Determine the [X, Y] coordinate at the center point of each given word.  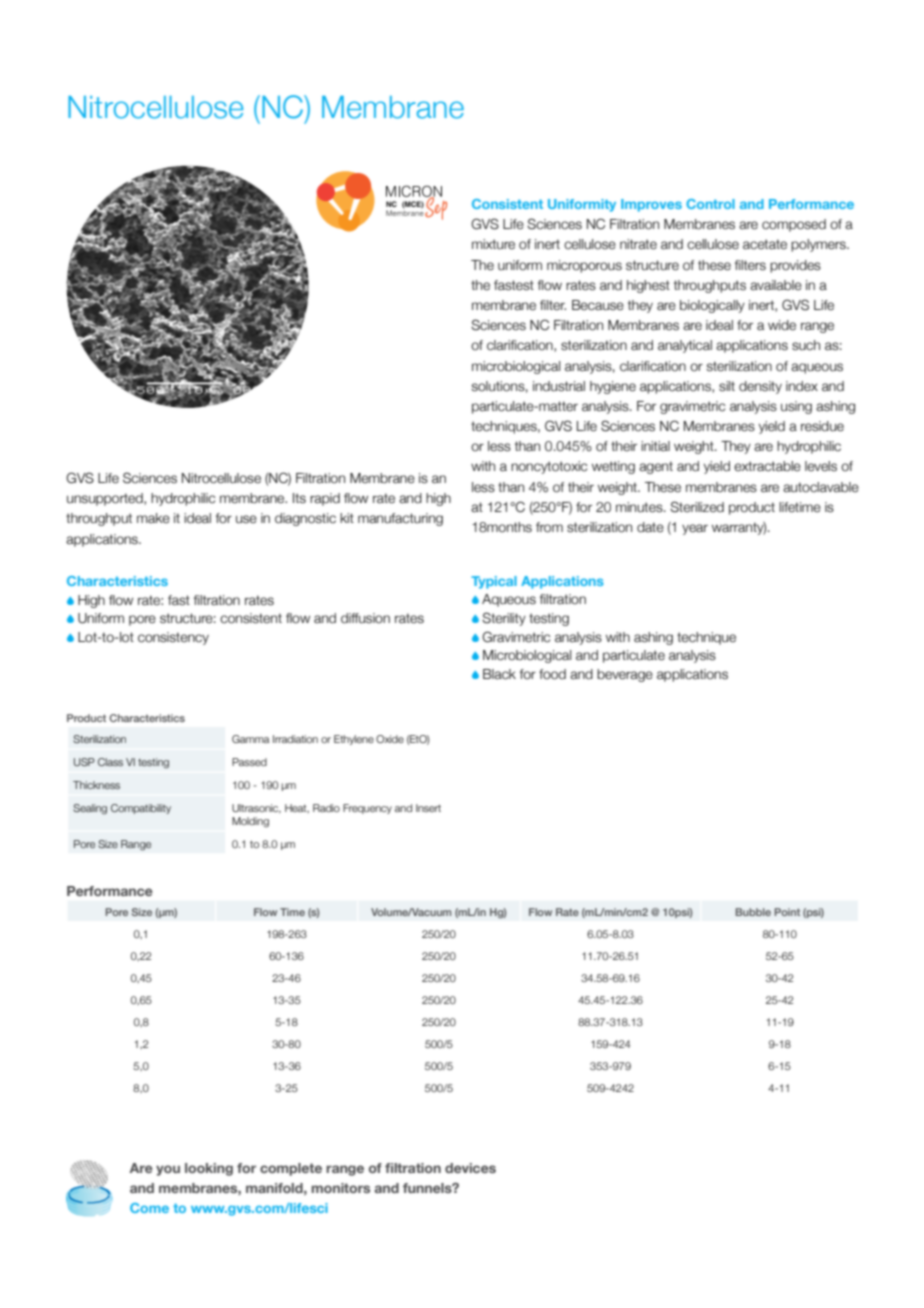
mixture [493, 244]
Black [499, 674]
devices [470, 1168]
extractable [767, 466]
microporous [584, 266]
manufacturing [400, 519]
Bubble [753, 912]
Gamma [250, 739]
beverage [625, 675]
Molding [250, 822]
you [168, 1170]
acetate [765, 244]
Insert [428, 808]
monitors [340, 1188]
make [153, 518]
